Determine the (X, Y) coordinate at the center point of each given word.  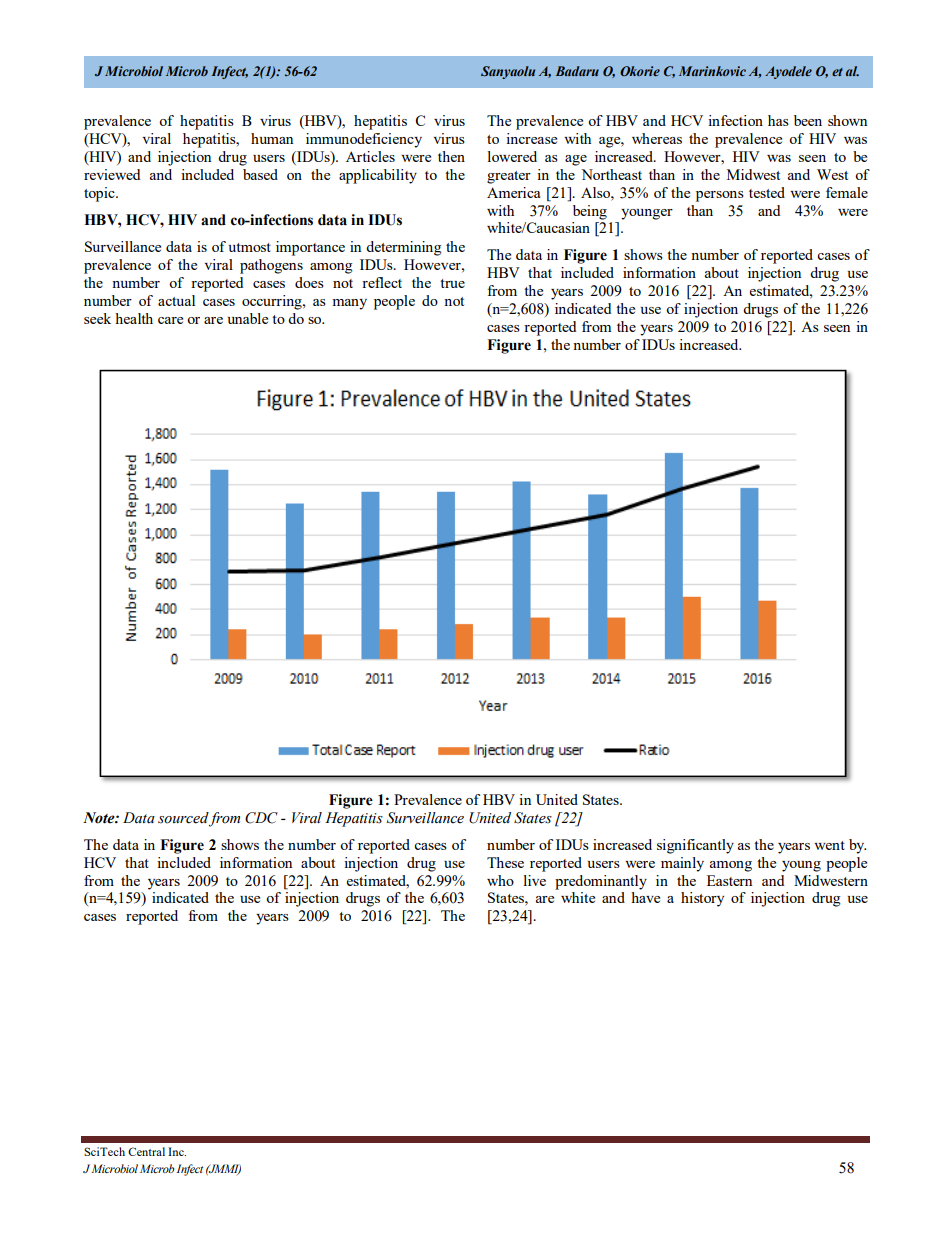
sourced (183, 818)
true (452, 283)
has (778, 120)
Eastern (729, 880)
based (260, 174)
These (505, 862)
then (451, 156)
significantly (695, 846)
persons (720, 196)
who (500, 880)
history (702, 899)
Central (146, 1151)
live (535, 880)
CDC (261, 818)
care (170, 320)
